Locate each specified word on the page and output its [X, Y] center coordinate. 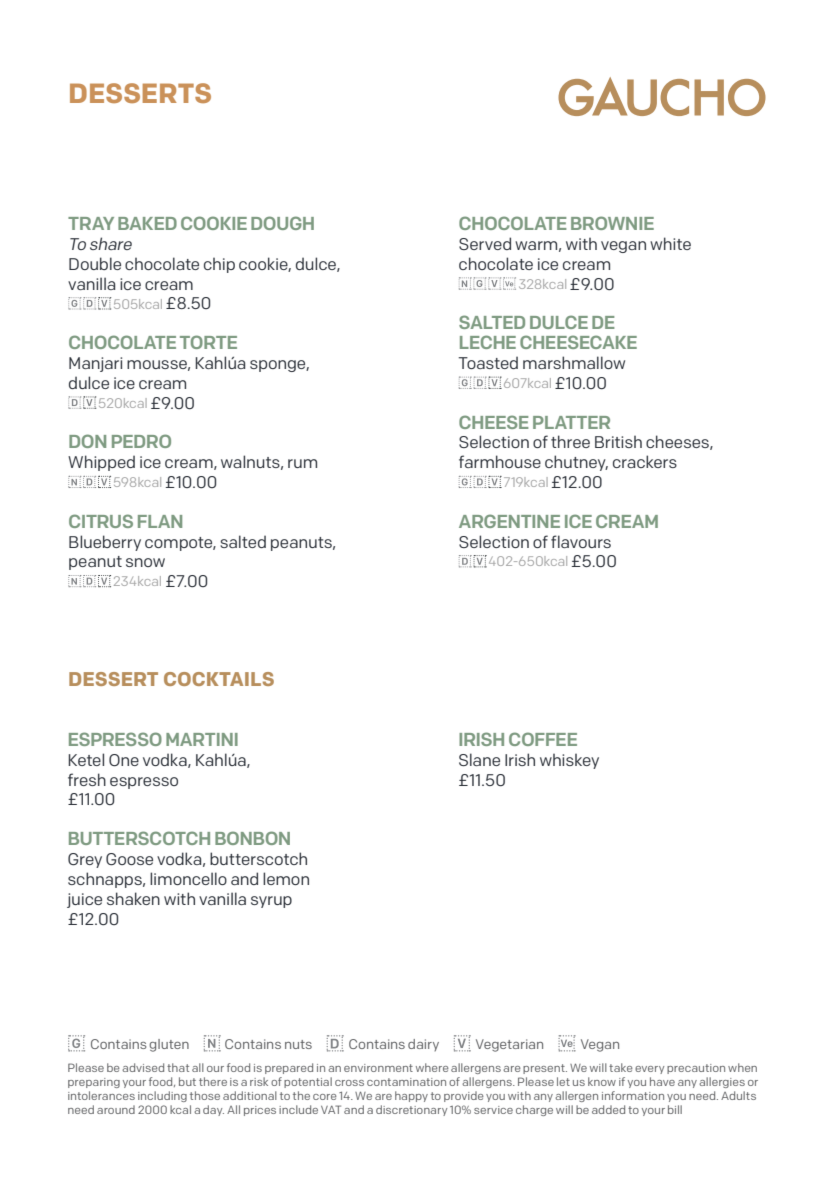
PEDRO [141, 441]
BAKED [147, 223]
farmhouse [500, 461]
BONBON [252, 838]
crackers [645, 461]
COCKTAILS [219, 679]
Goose [129, 859]
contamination [406, 1082]
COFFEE [543, 739]
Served [485, 243]
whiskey [569, 761]
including [162, 1096]
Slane [479, 759]
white [670, 243]
